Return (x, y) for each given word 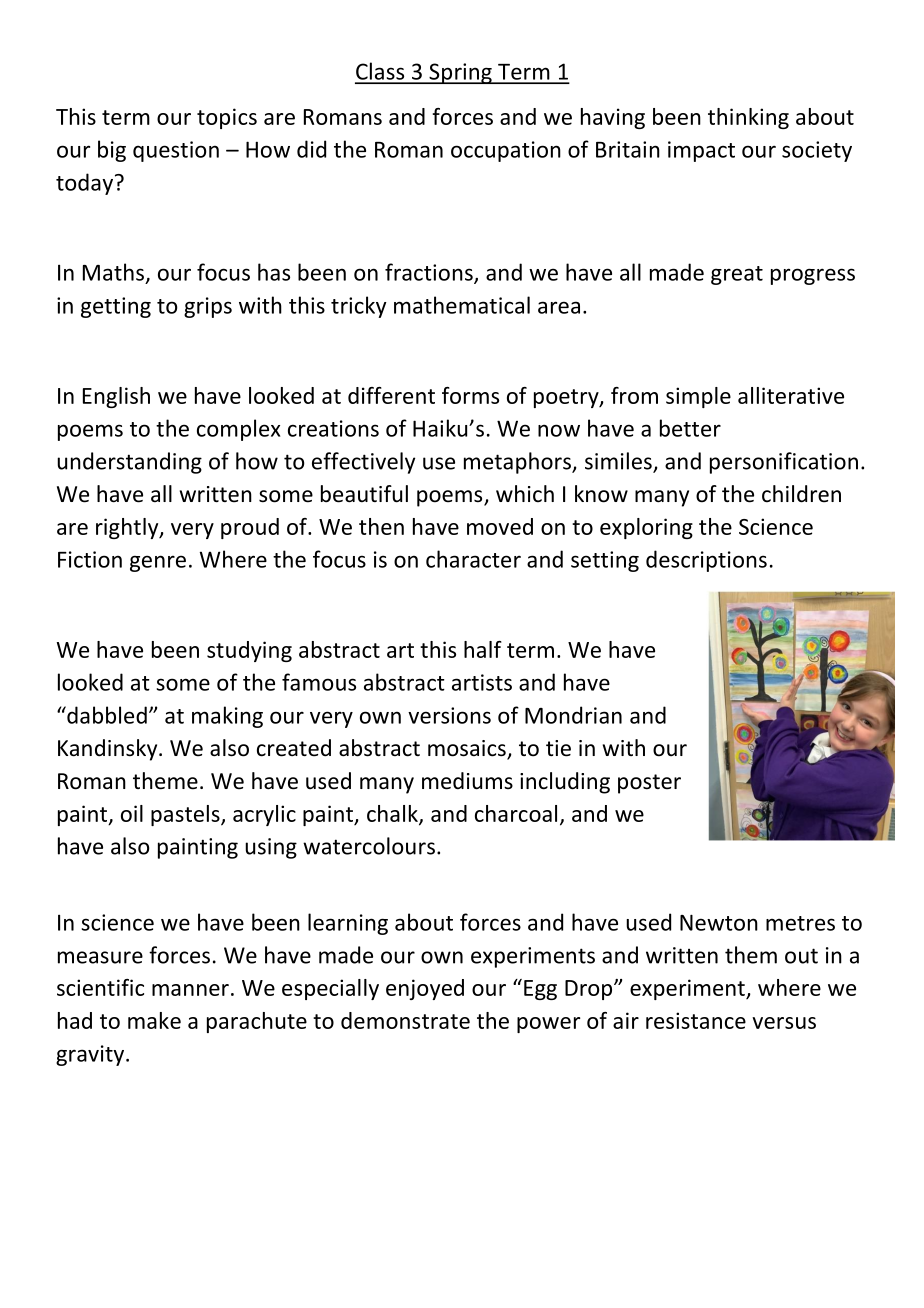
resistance (696, 1020)
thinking (748, 118)
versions (449, 715)
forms (470, 395)
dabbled (106, 715)
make (154, 1020)
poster (649, 784)
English (116, 397)
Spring (460, 73)
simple (698, 397)
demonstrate (405, 1020)
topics (227, 118)
